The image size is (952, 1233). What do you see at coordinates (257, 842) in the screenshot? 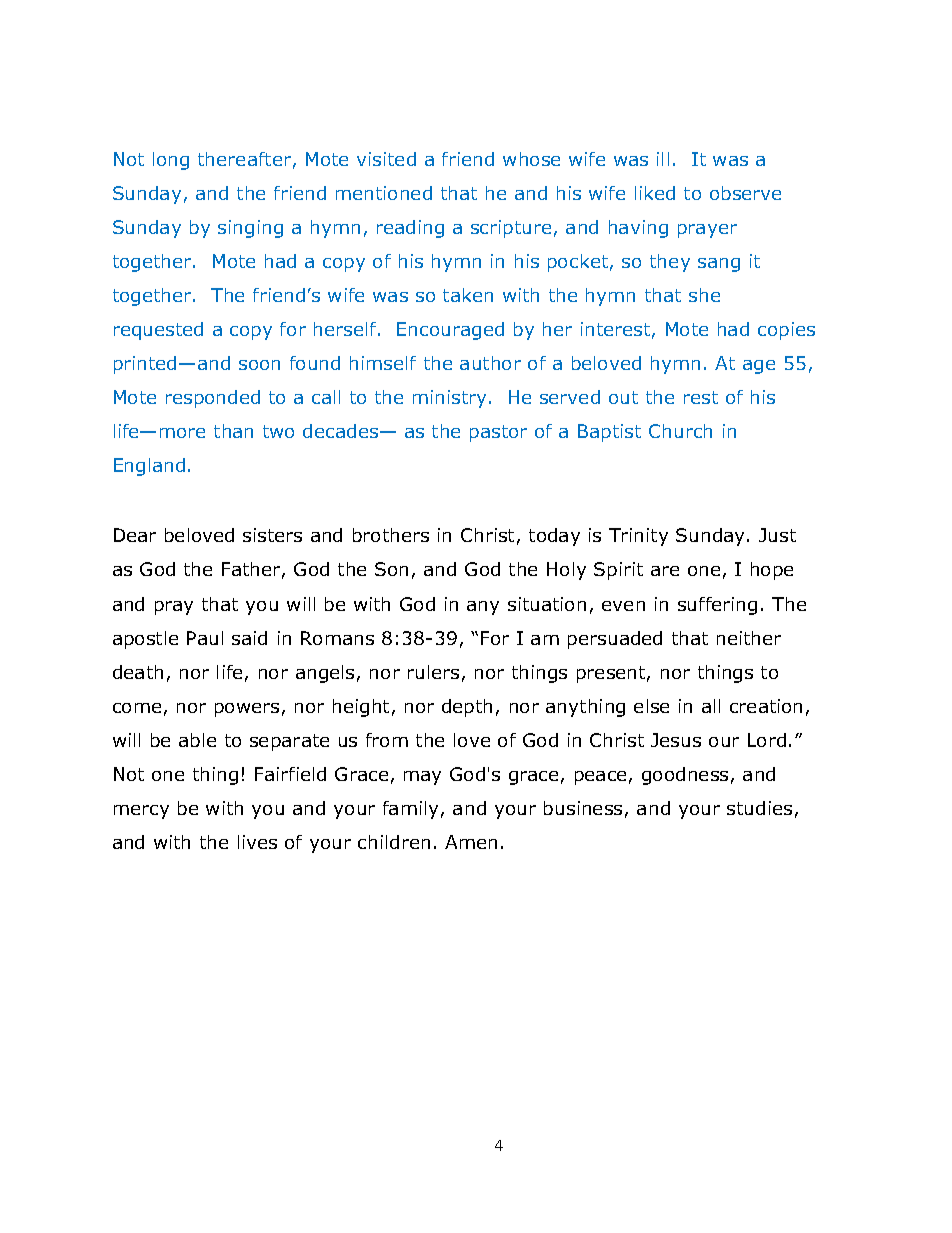
I see `lives` at bounding box center [257, 842].
